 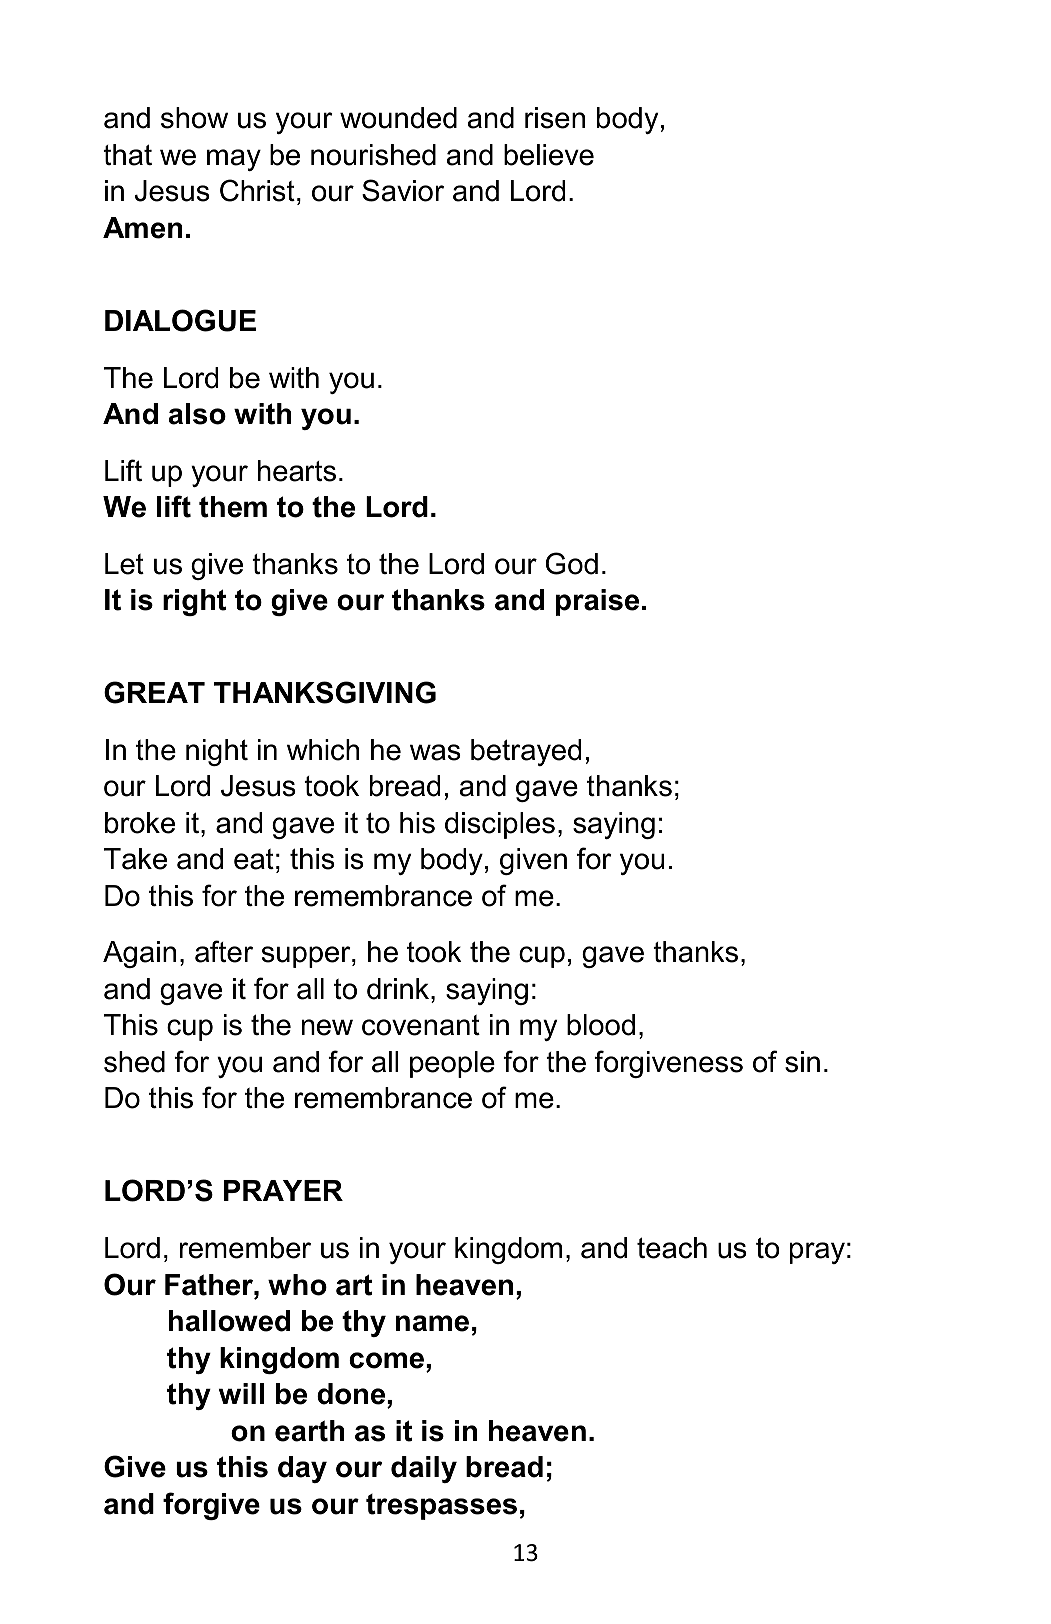 I want to click on sin, so click(x=802, y=1062).
